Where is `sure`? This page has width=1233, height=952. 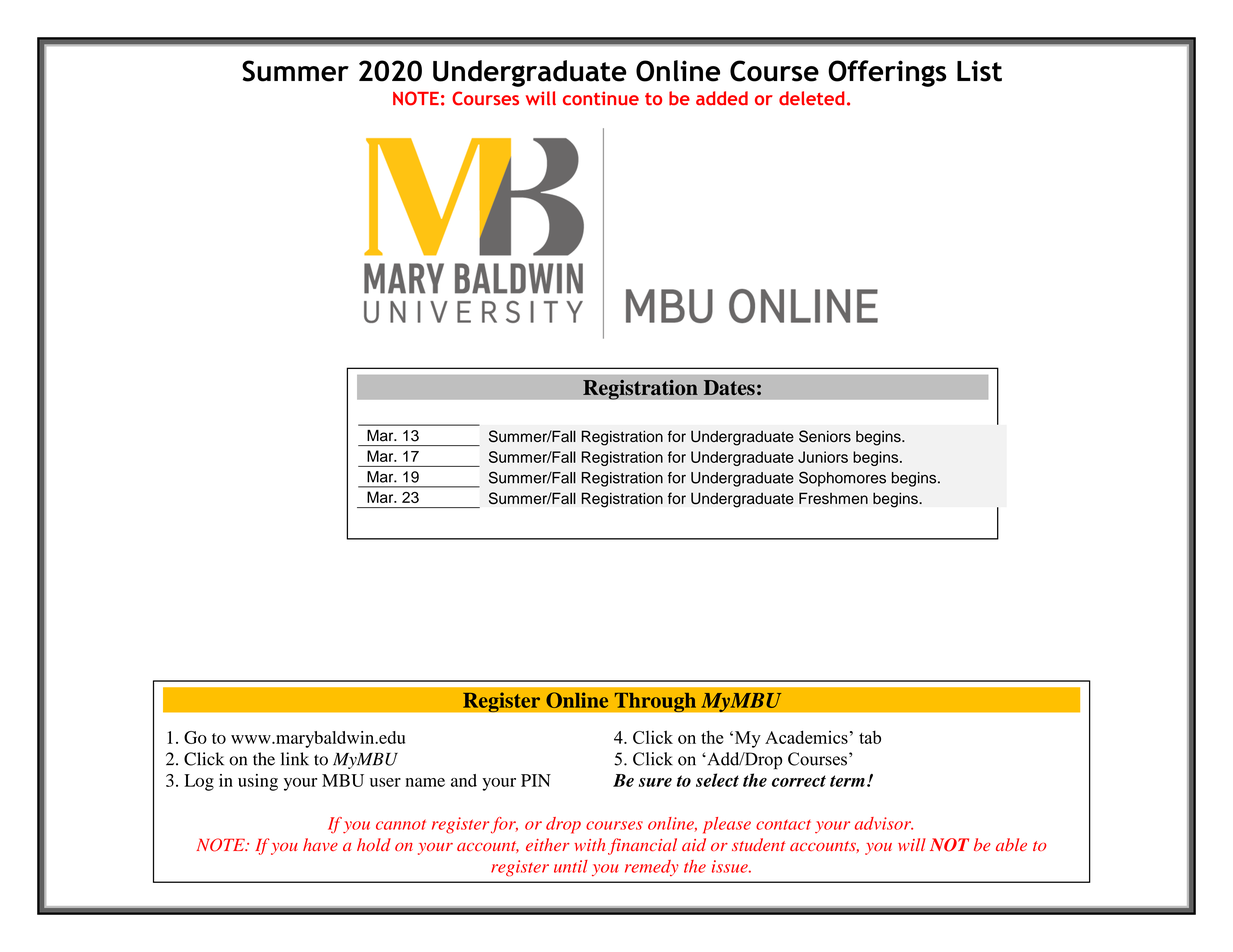 sure is located at coordinates (655, 782).
